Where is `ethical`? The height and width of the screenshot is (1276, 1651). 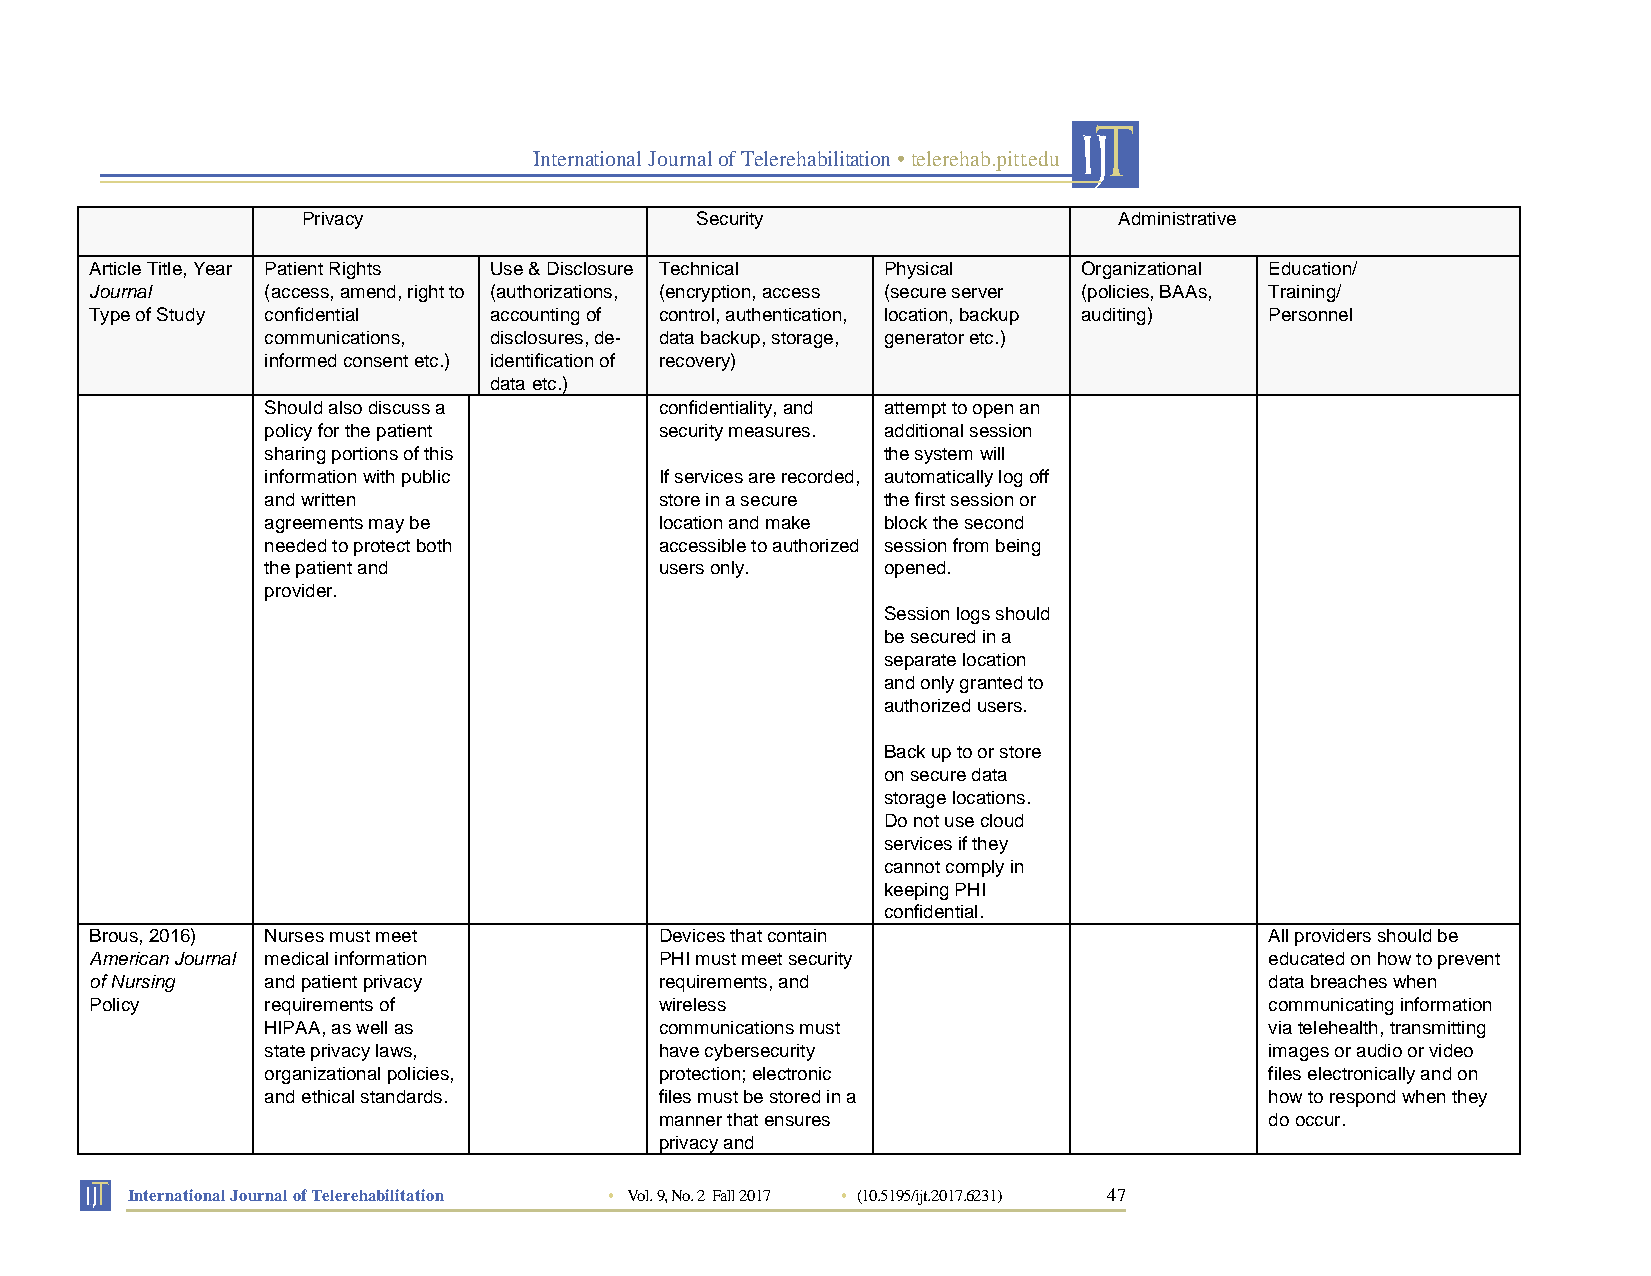
ethical is located at coordinates (328, 1096).
